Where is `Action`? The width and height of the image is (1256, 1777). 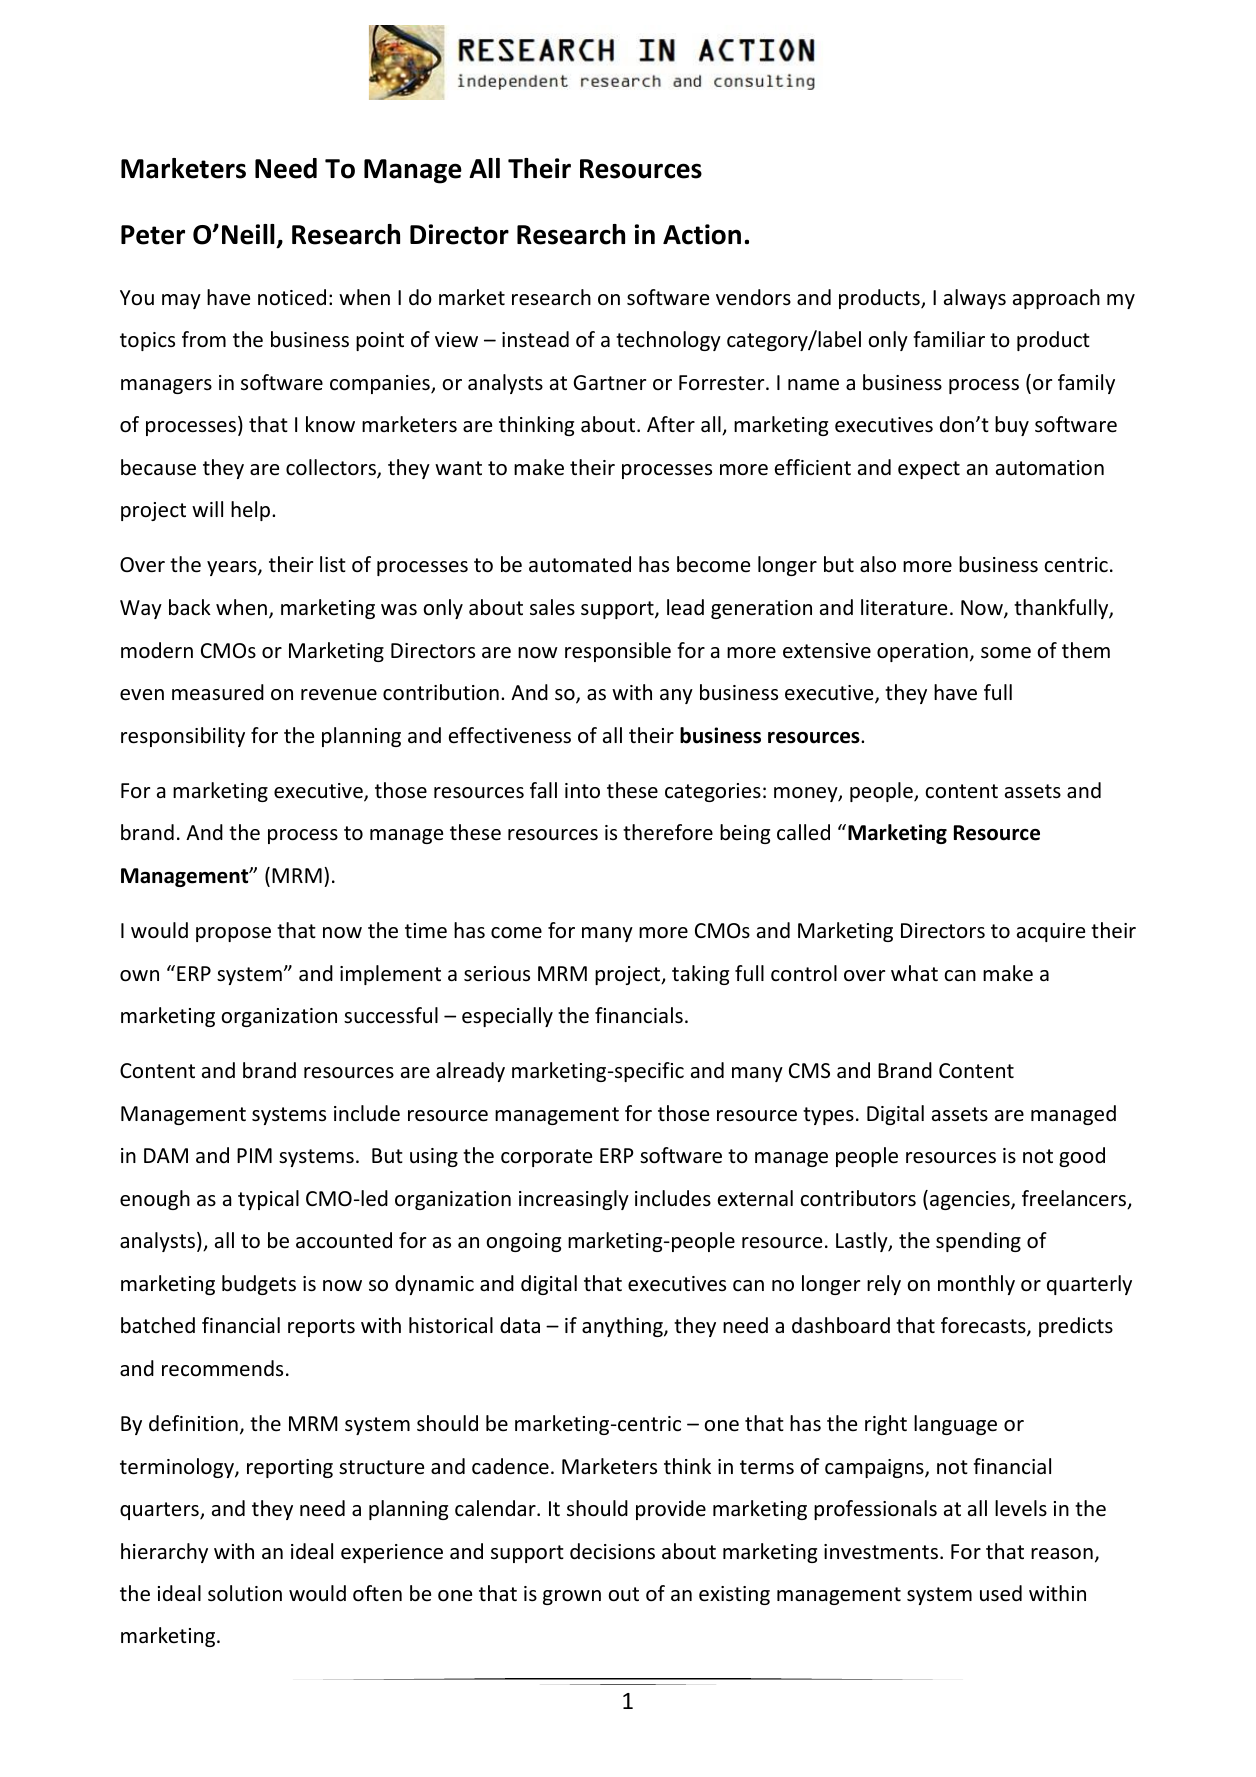
Action is located at coordinates (702, 234).
